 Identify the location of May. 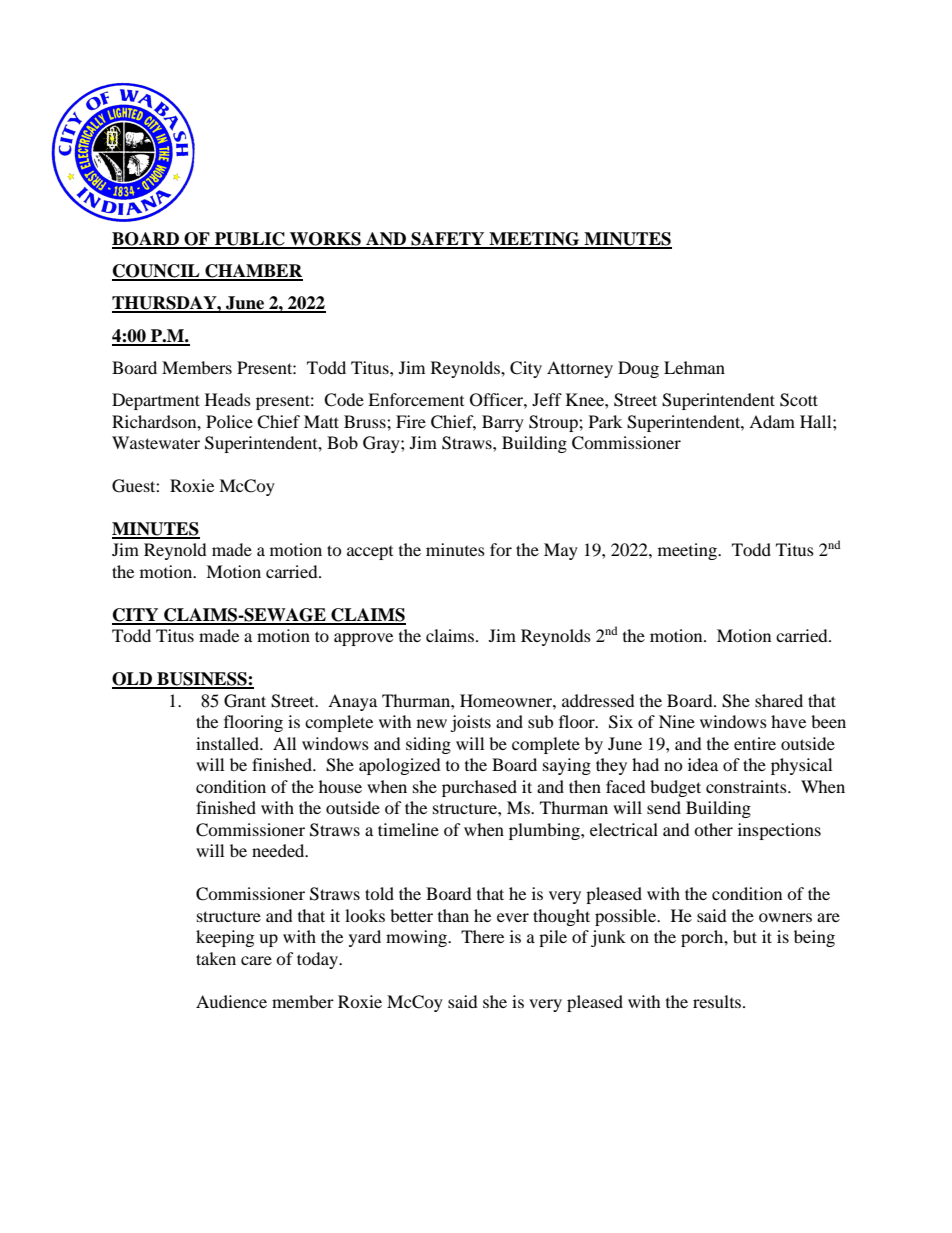
(561, 551).
